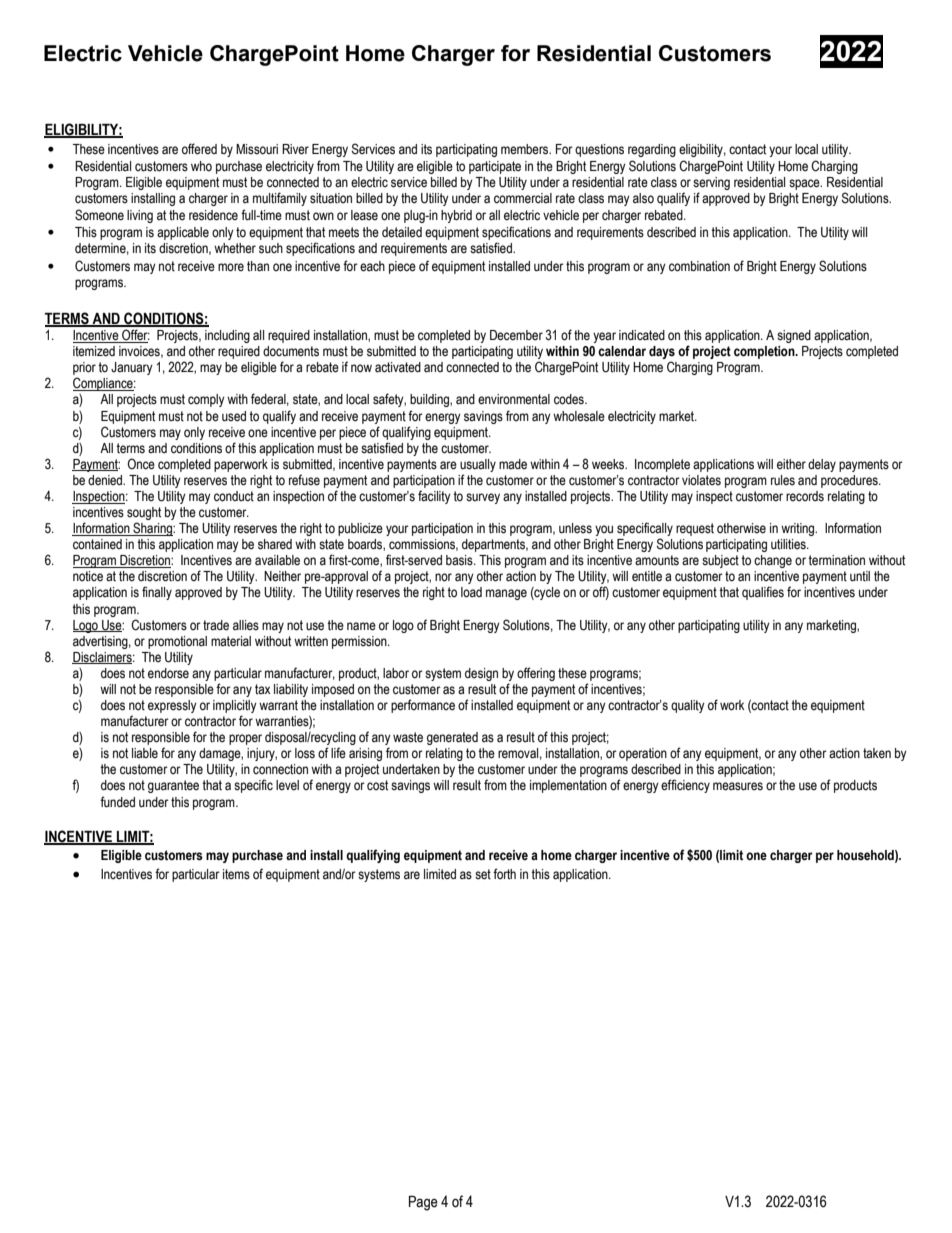 Image resolution: width=952 pixels, height=1233 pixels. Describe the element at coordinates (168, 673) in the screenshot. I see `endorse` at that location.
